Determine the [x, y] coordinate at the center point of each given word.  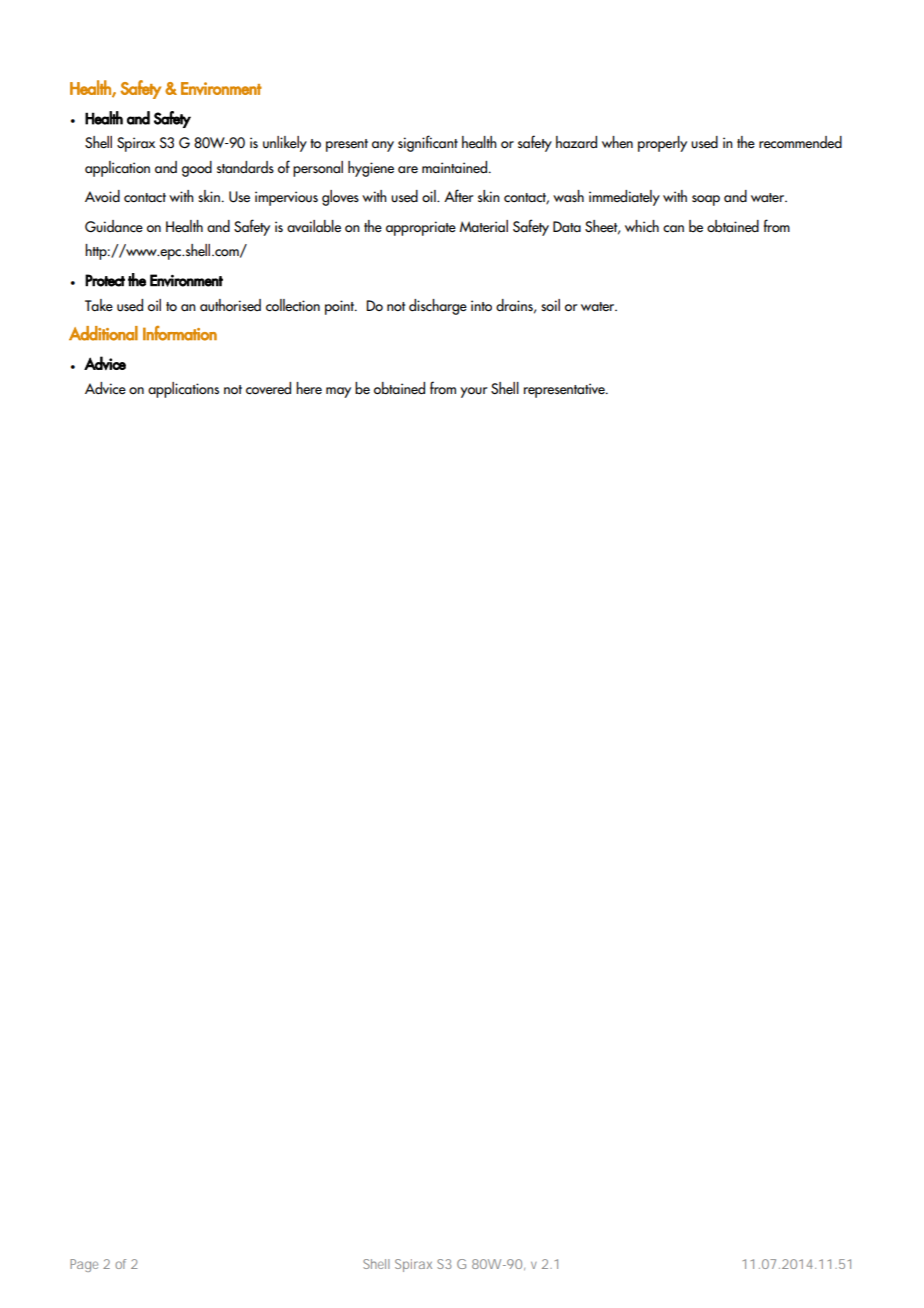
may [338, 392]
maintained [454, 167]
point [341, 307]
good [197, 169]
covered [268, 388]
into [481, 305]
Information [180, 333]
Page [84, 1265]
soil [550, 305]
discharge [438, 307]
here [309, 388]
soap [706, 200]
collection [293, 305]
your [474, 392]
